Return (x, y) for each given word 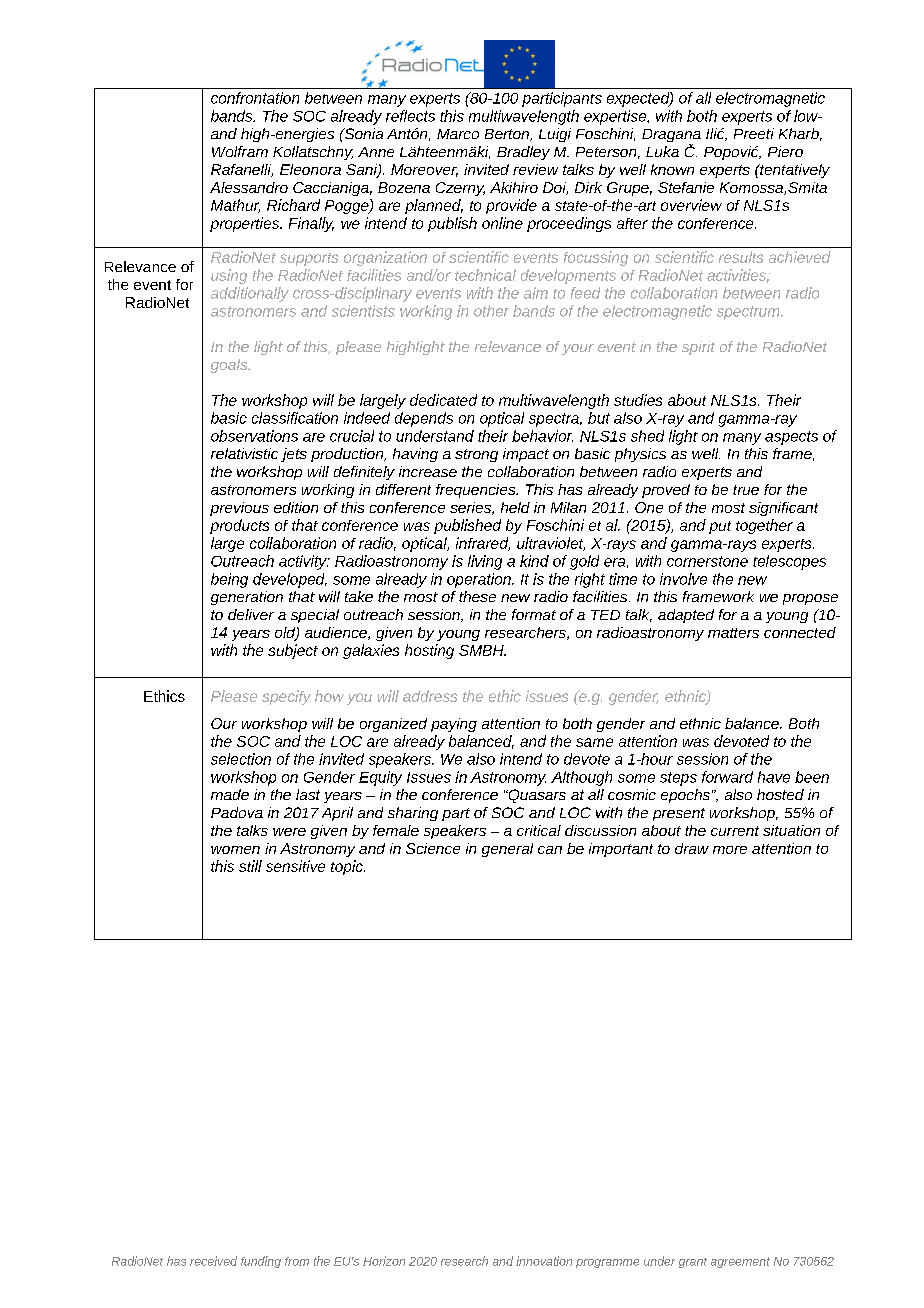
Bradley (523, 153)
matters (733, 633)
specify (286, 697)
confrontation (255, 98)
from (297, 1261)
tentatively (794, 171)
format (534, 614)
